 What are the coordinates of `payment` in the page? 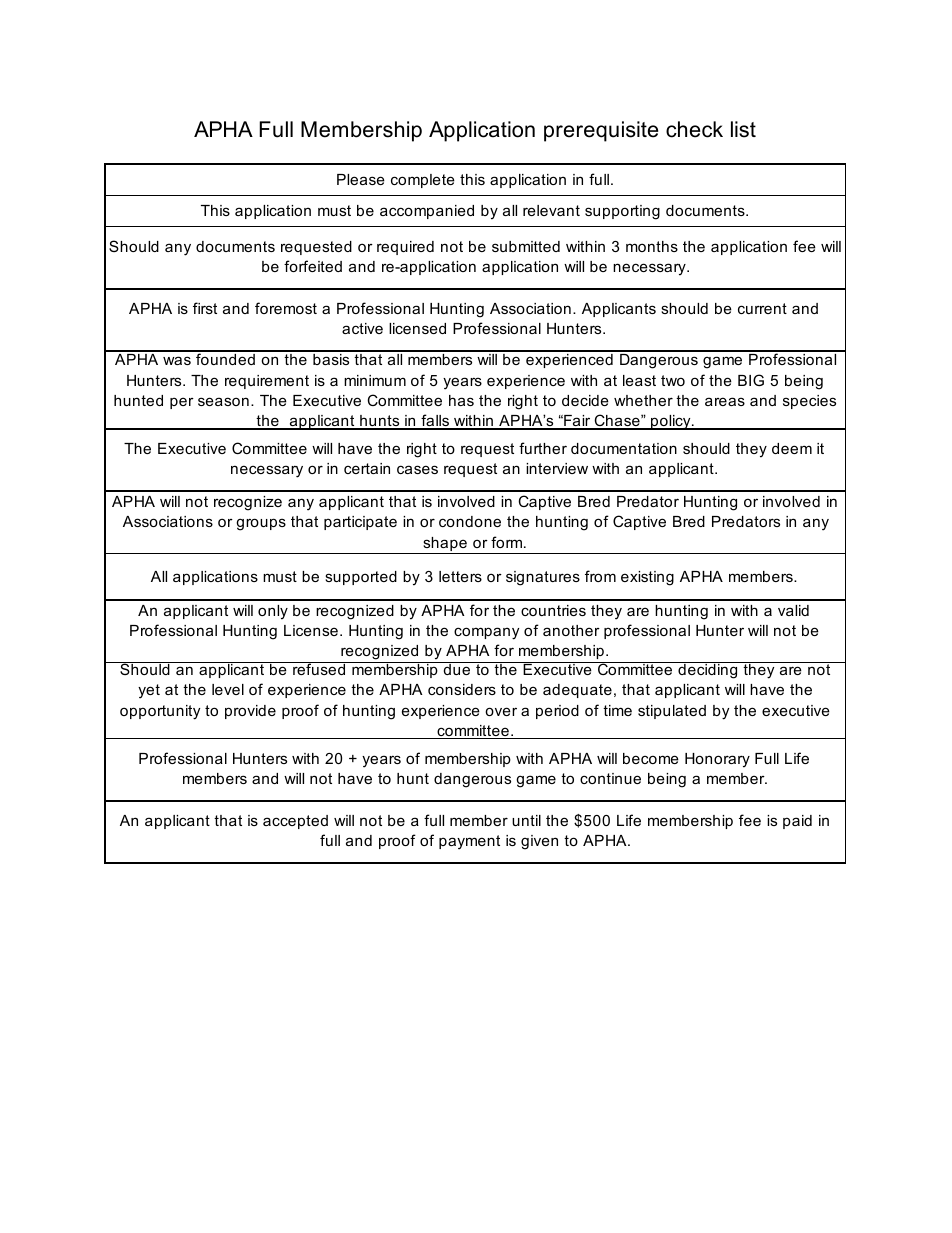 It's located at (469, 842).
